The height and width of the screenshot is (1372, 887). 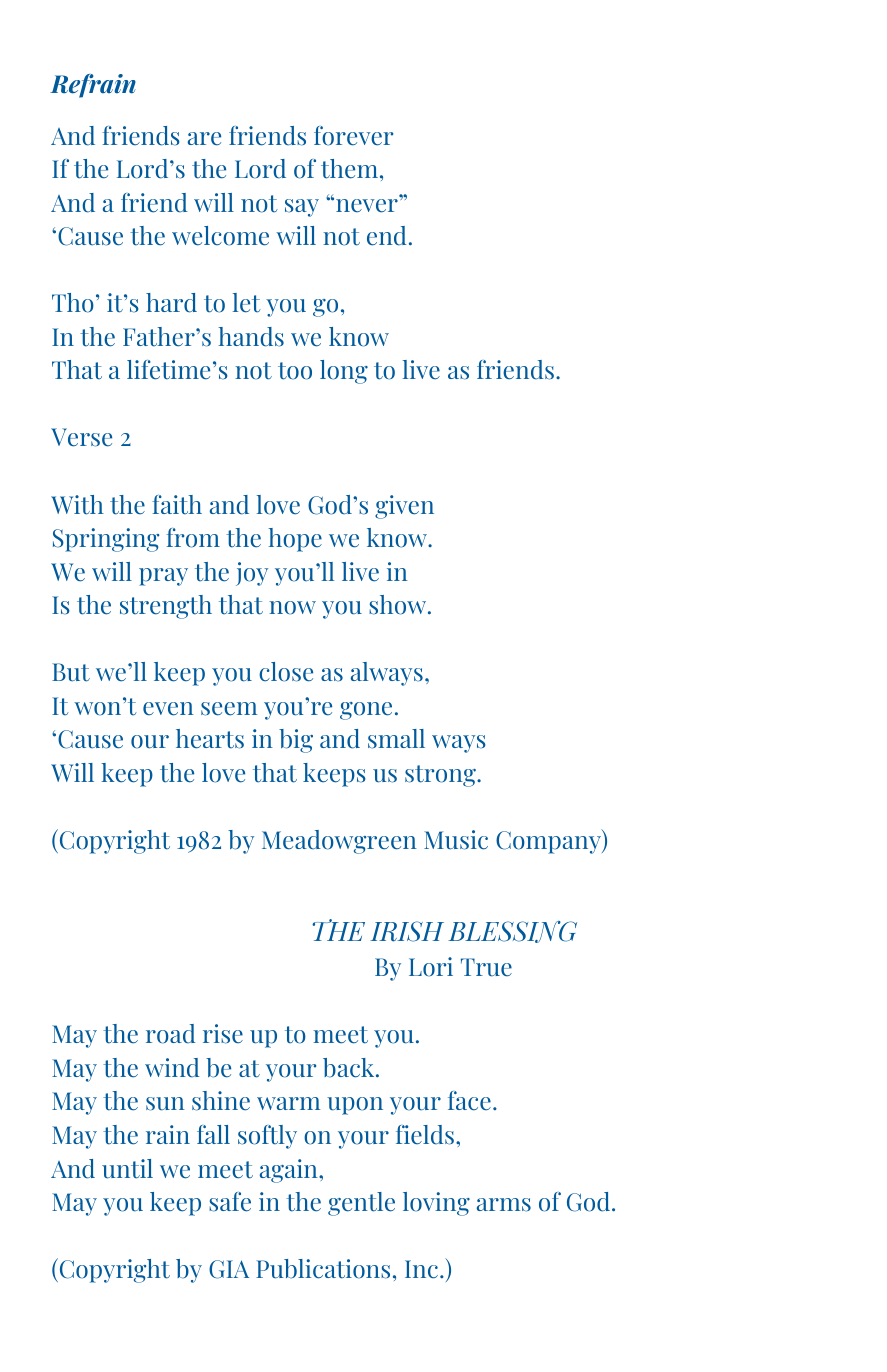 What do you see at coordinates (127, 1169) in the screenshot?
I see `until` at bounding box center [127, 1169].
